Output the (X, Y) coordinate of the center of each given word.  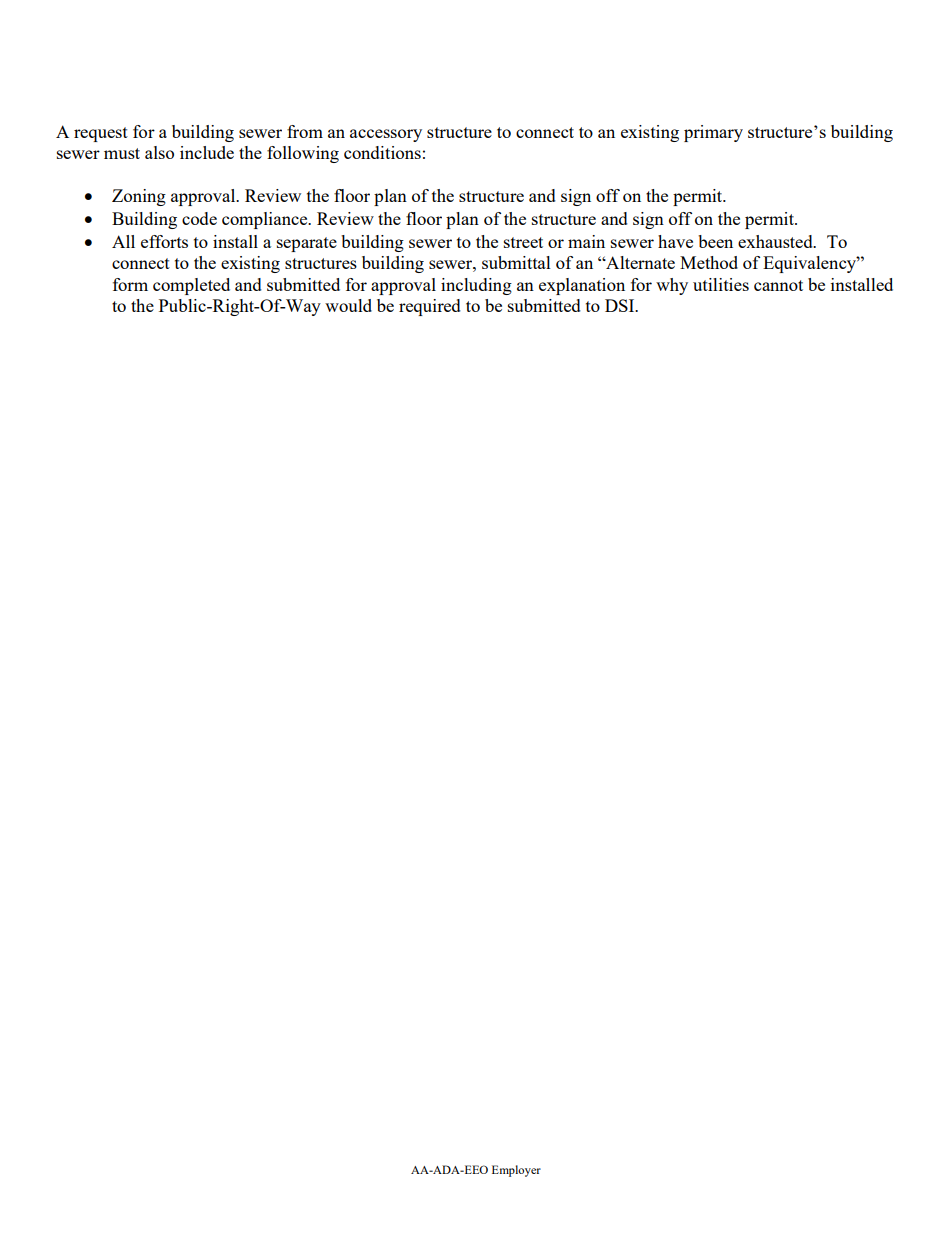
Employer (516, 1171)
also (159, 152)
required (430, 307)
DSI (621, 305)
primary (713, 133)
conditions (382, 152)
